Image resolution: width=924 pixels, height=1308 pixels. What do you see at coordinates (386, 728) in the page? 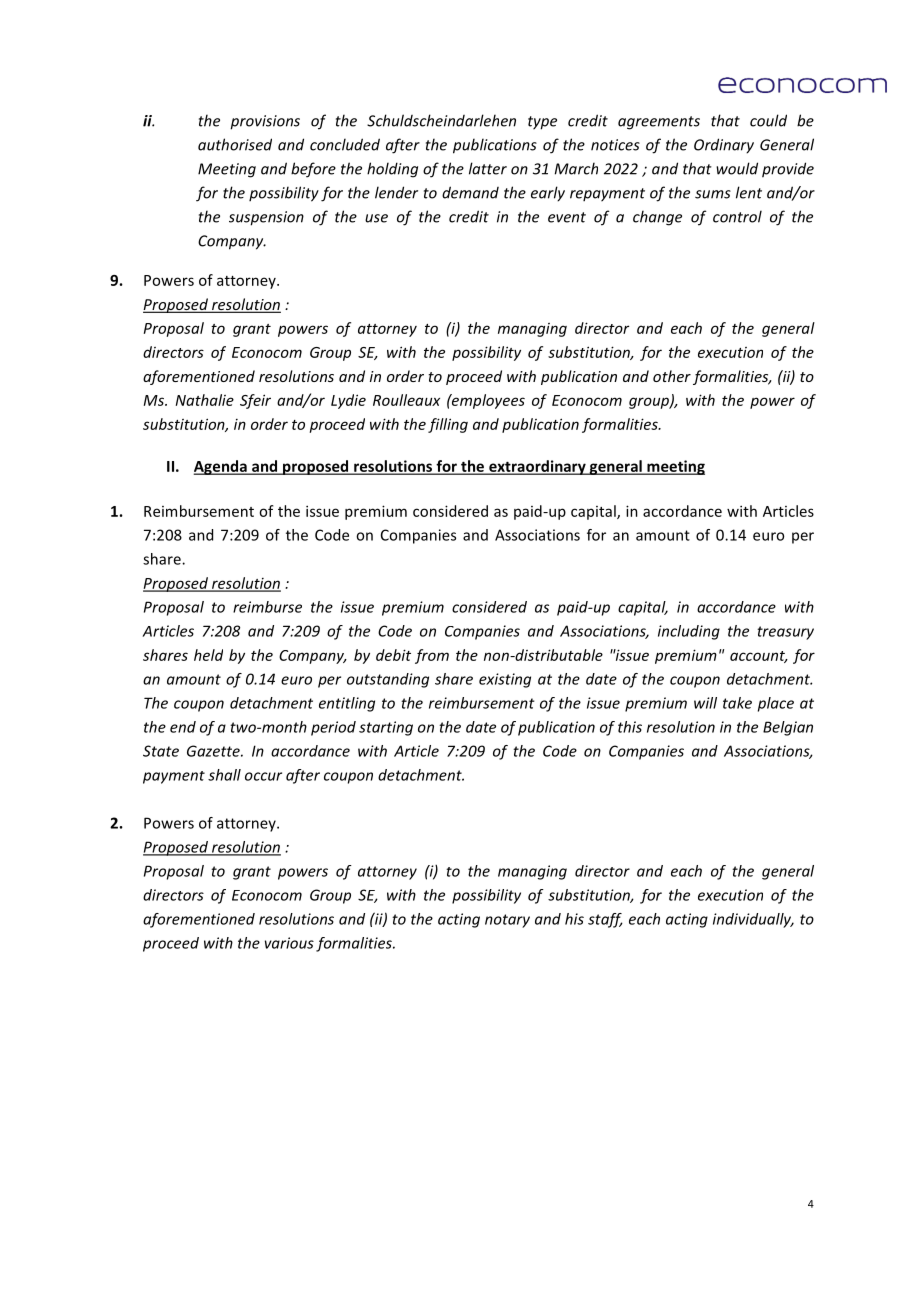
I see `starting` at bounding box center [386, 728].
